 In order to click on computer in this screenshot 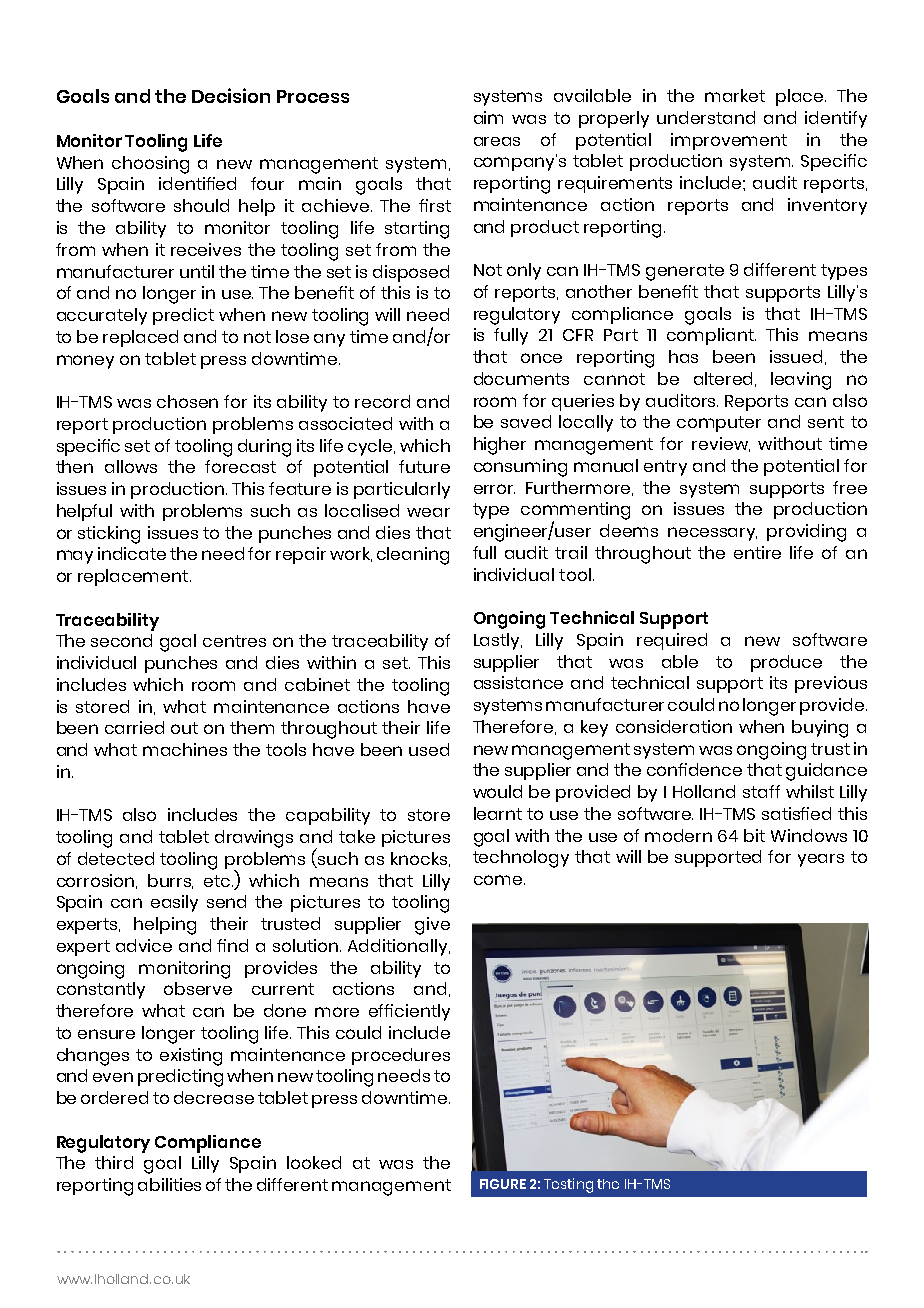, I will do `click(719, 424)`.
